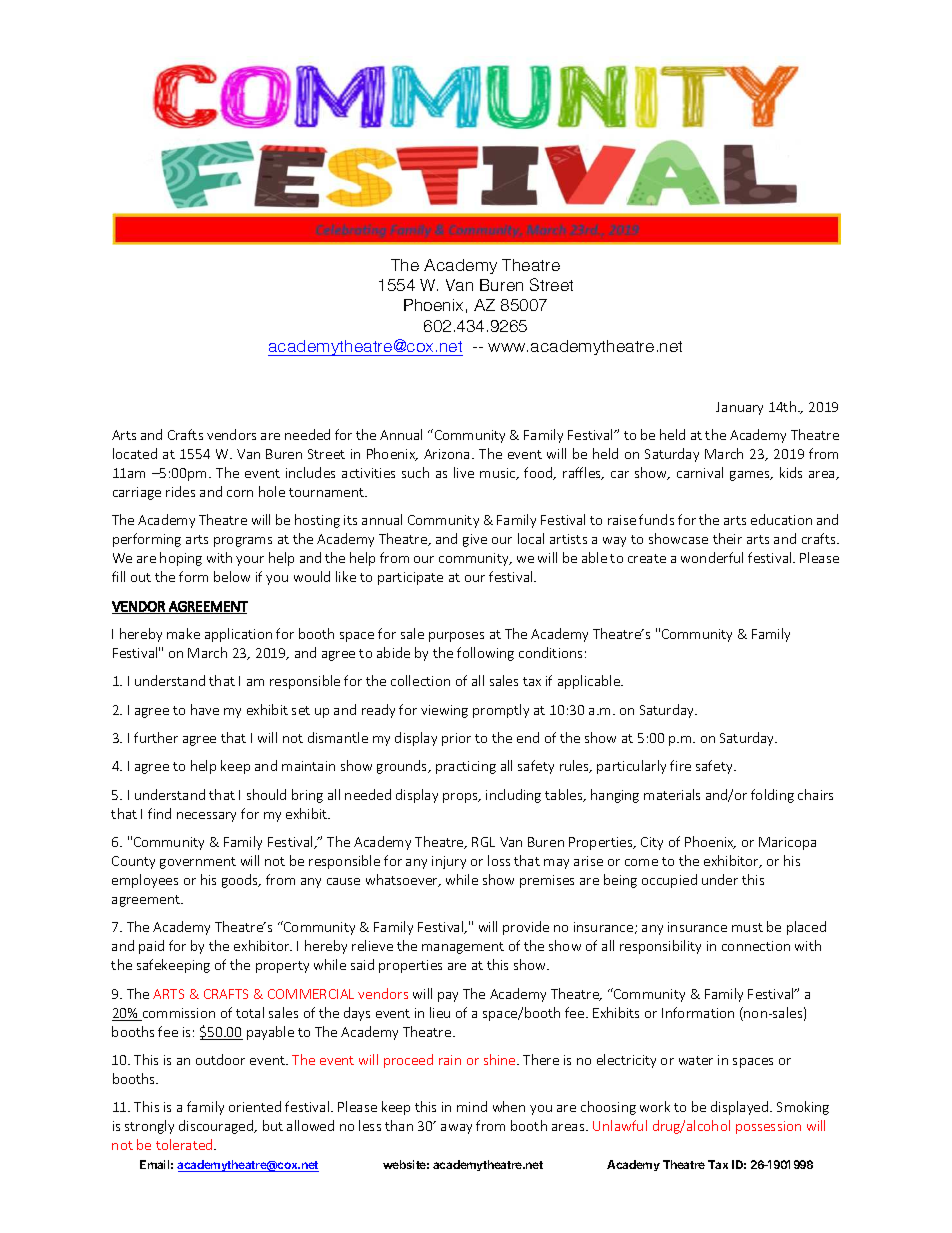 This screenshot has width=952, height=1233. What do you see at coordinates (456, 1129) in the screenshot?
I see `away` at bounding box center [456, 1129].
